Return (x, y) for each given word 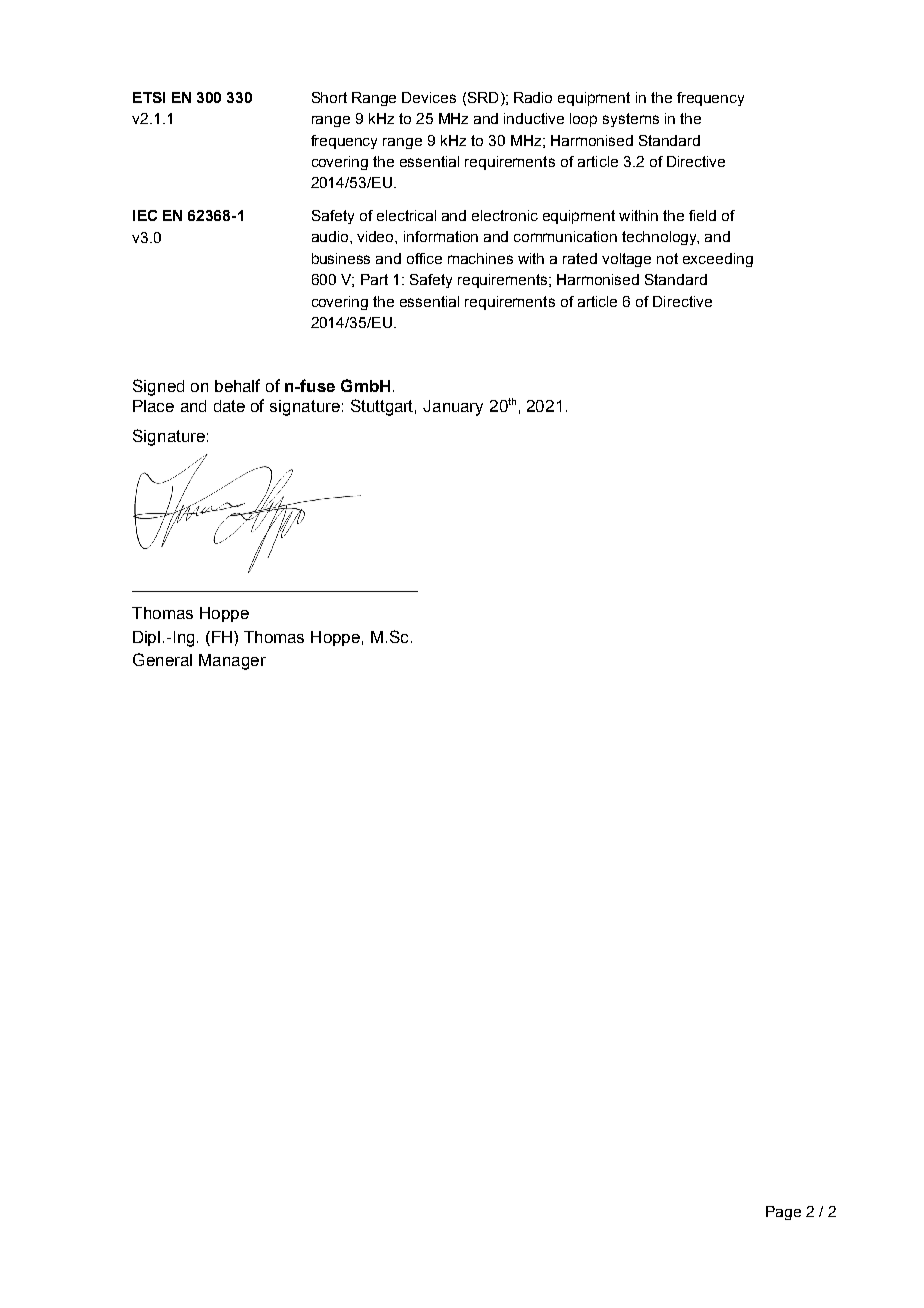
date (229, 406)
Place (153, 406)
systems (631, 120)
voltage (626, 260)
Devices (429, 97)
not (667, 258)
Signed (158, 387)
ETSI (149, 97)
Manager (232, 662)
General (162, 659)
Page (783, 1213)
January (453, 408)
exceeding (718, 260)
